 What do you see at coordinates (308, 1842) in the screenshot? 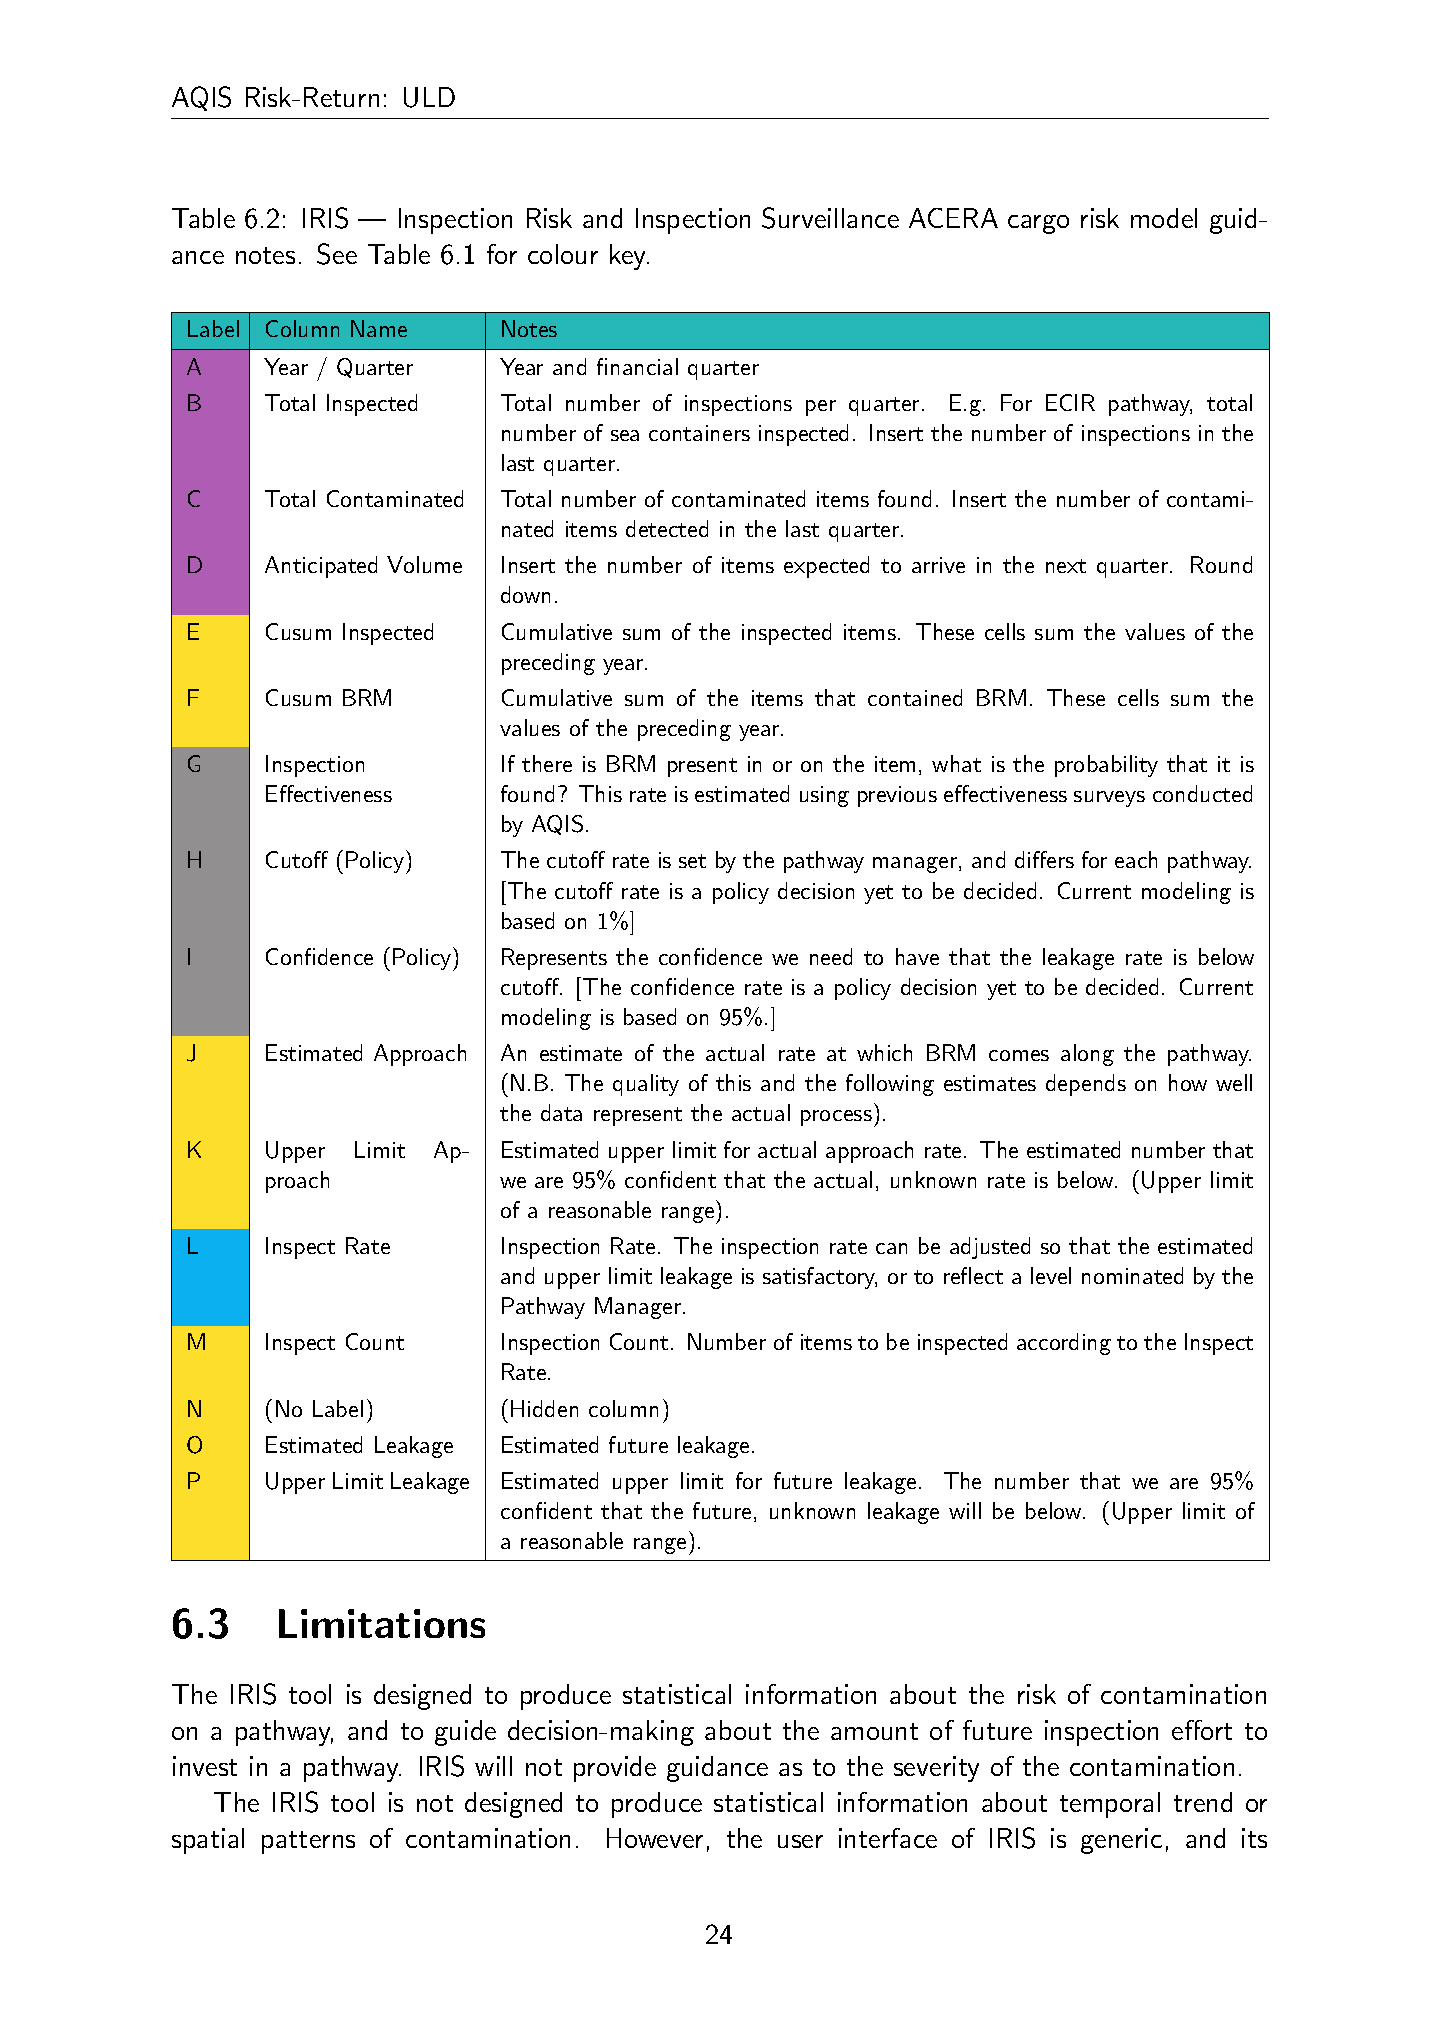
I see `patterns` at bounding box center [308, 1842].
